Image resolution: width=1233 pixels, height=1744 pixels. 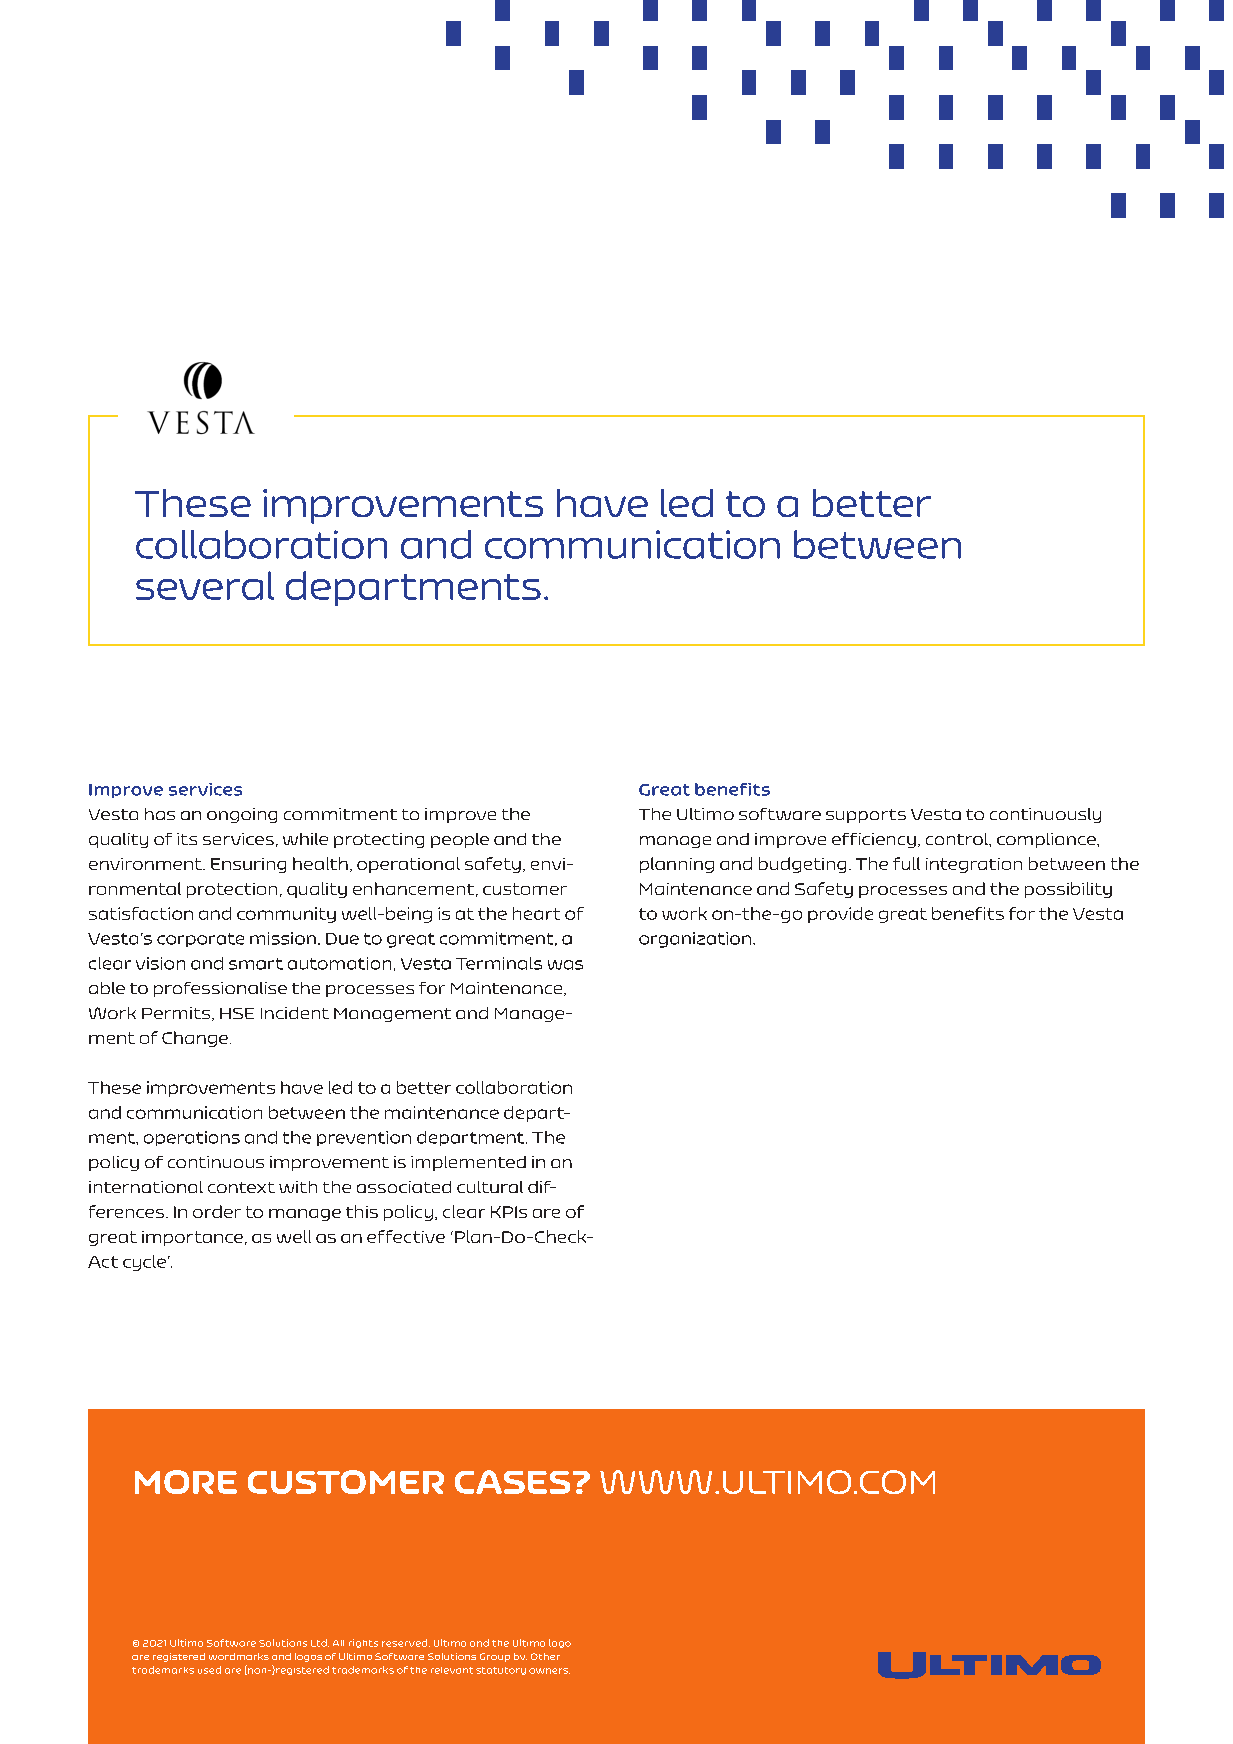 I want to click on was, so click(x=565, y=965).
